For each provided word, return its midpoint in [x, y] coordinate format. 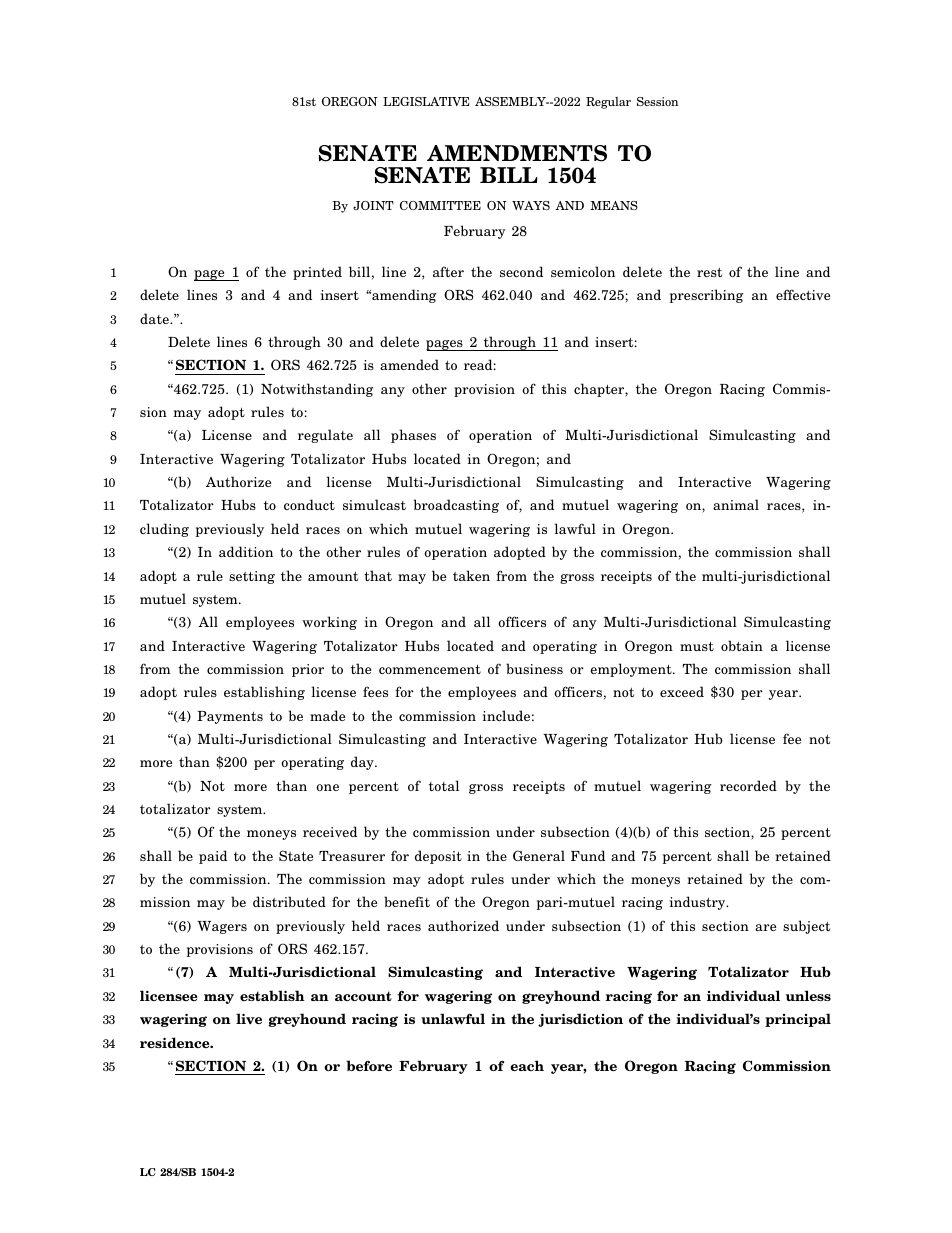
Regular [608, 103]
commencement [430, 669]
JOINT [373, 205]
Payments [230, 717]
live [249, 1018]
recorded [748, 785]
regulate [325, 436]
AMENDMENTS [517, 153]
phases [413, 436]
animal [736, 504]
